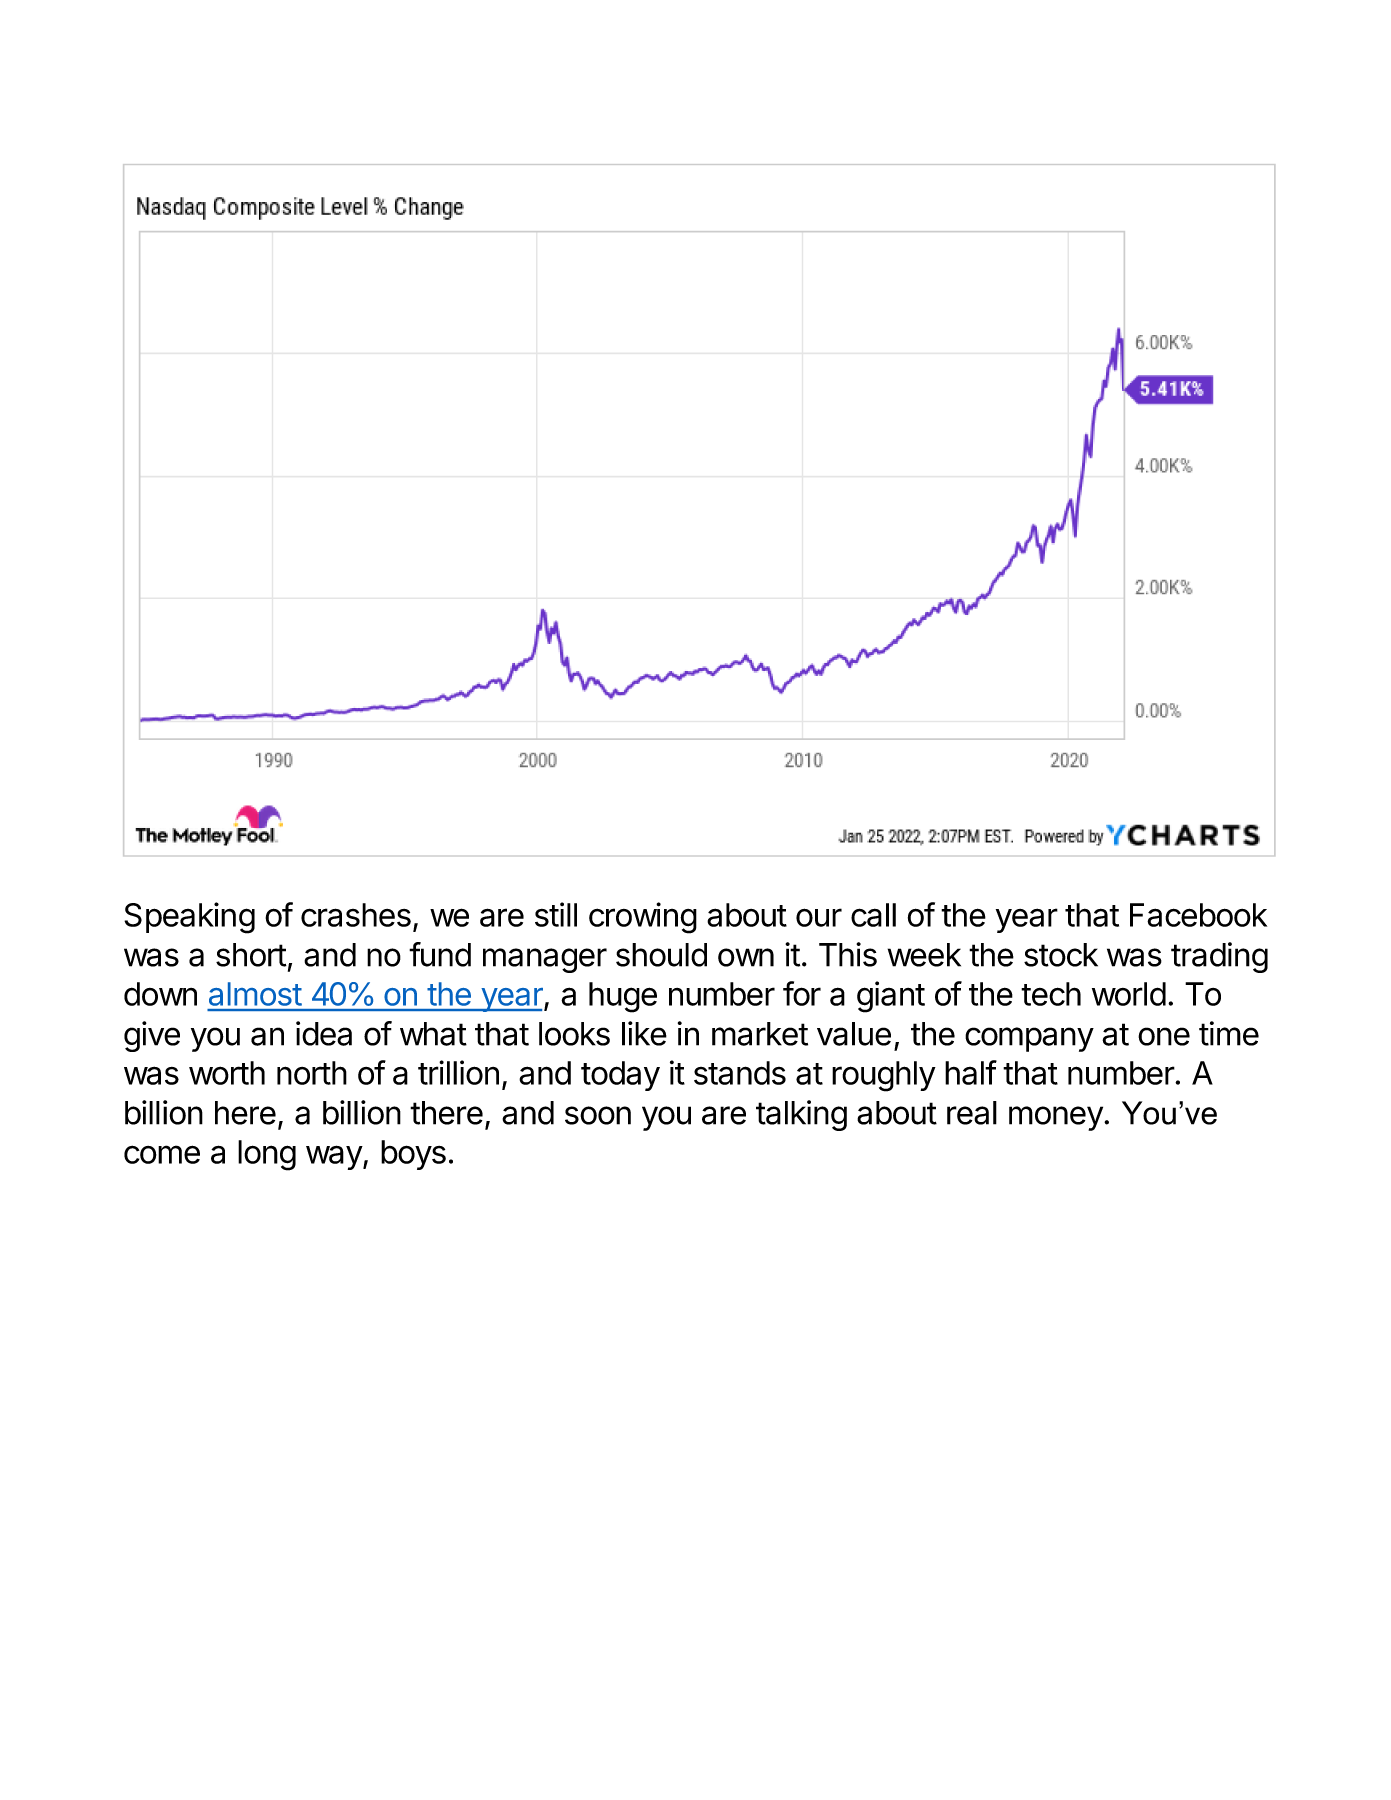 This screenshot has width=1391, height=1800. I want to click on crowing, so click(643, 918).
